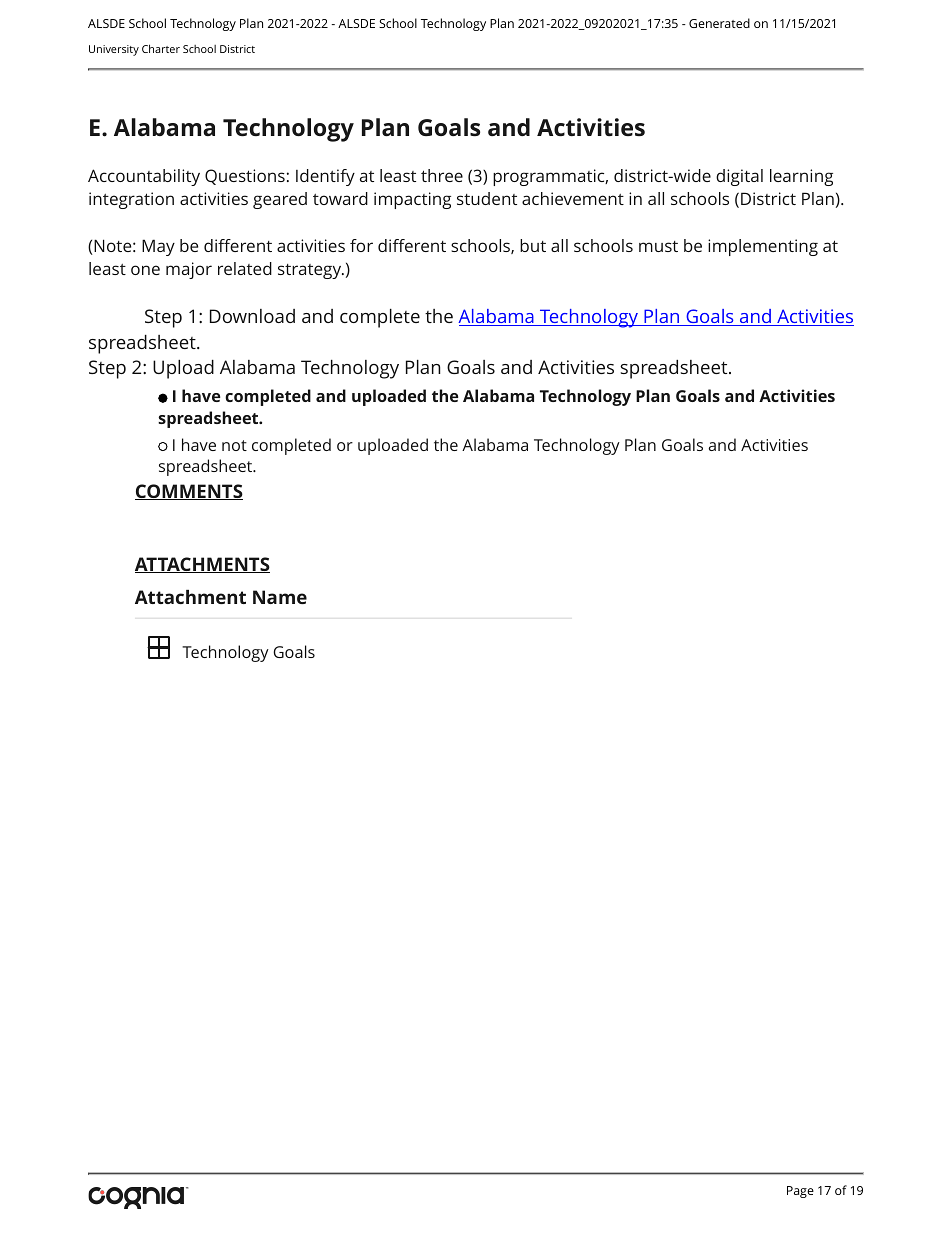 The width and height of the screenshot is (952, 1233). What do you see at coordinates (189, 492) in the screenshot?
I see `COMMENTS` at bounding box center [189, 492].
